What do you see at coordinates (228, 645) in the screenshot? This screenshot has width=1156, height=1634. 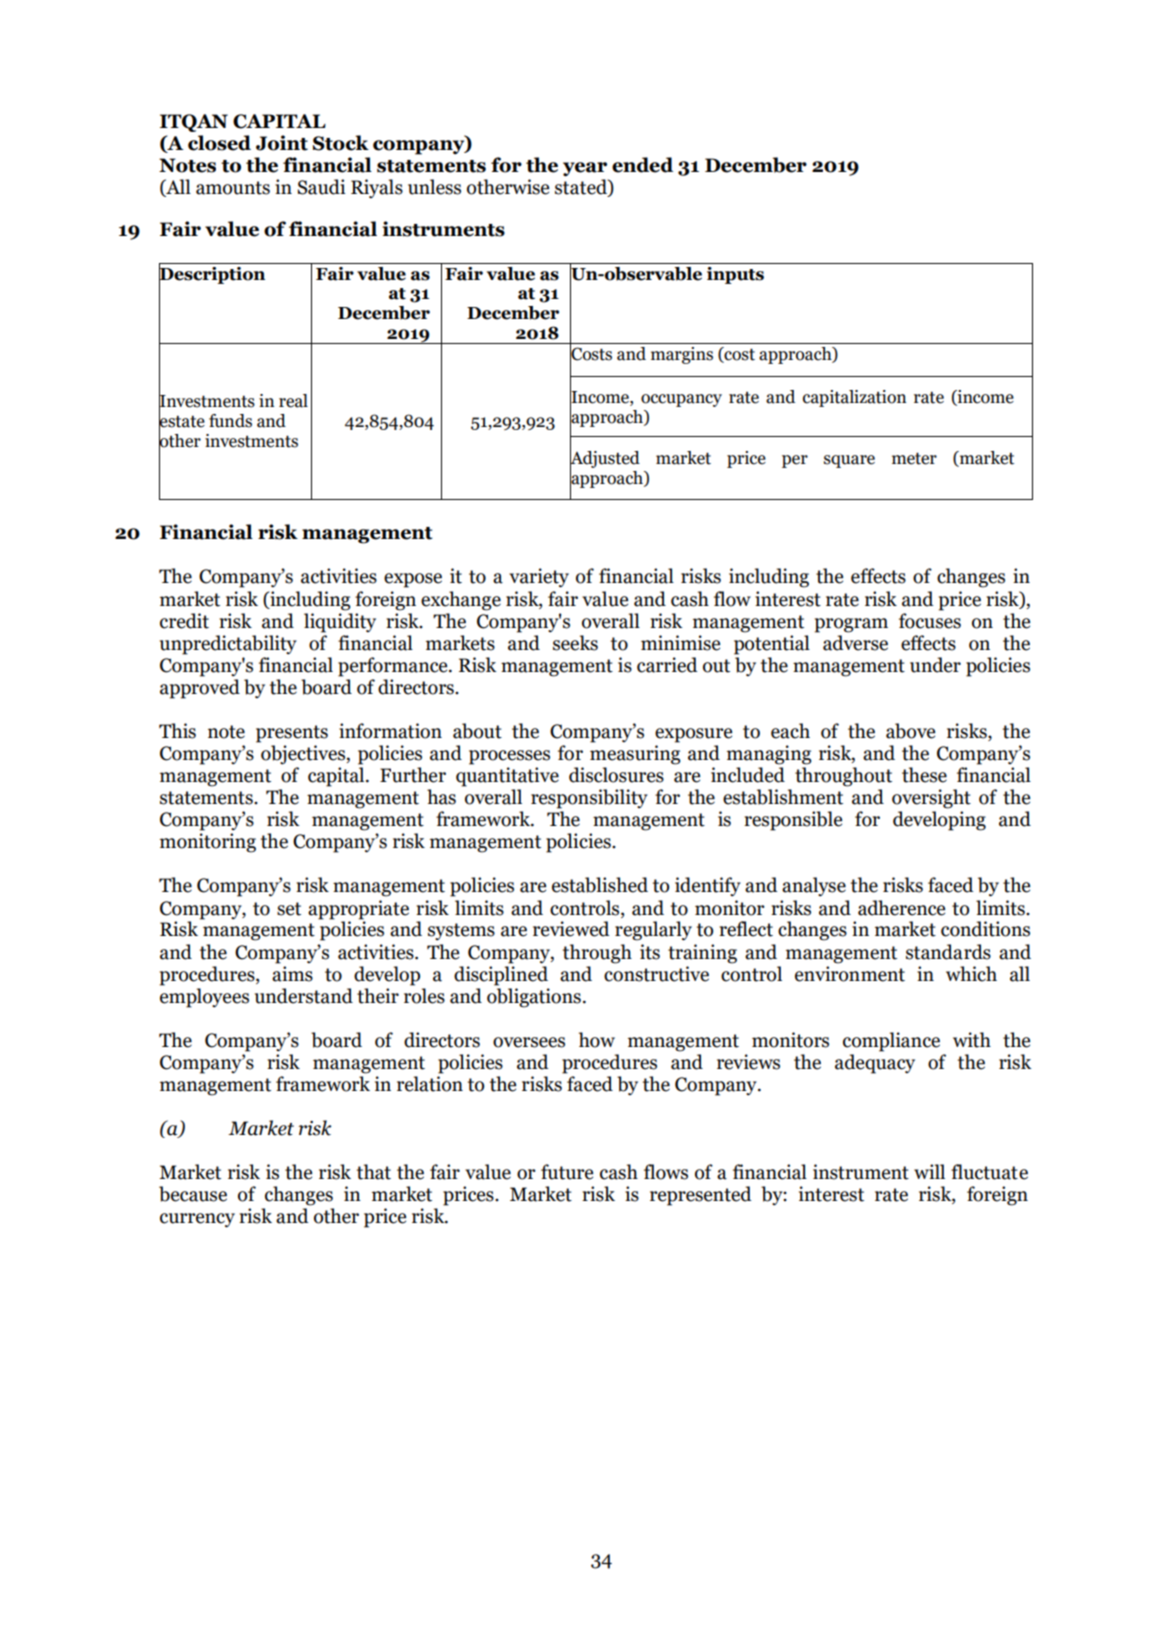 I see `unpredictability` at bounding box center [228, 645].
